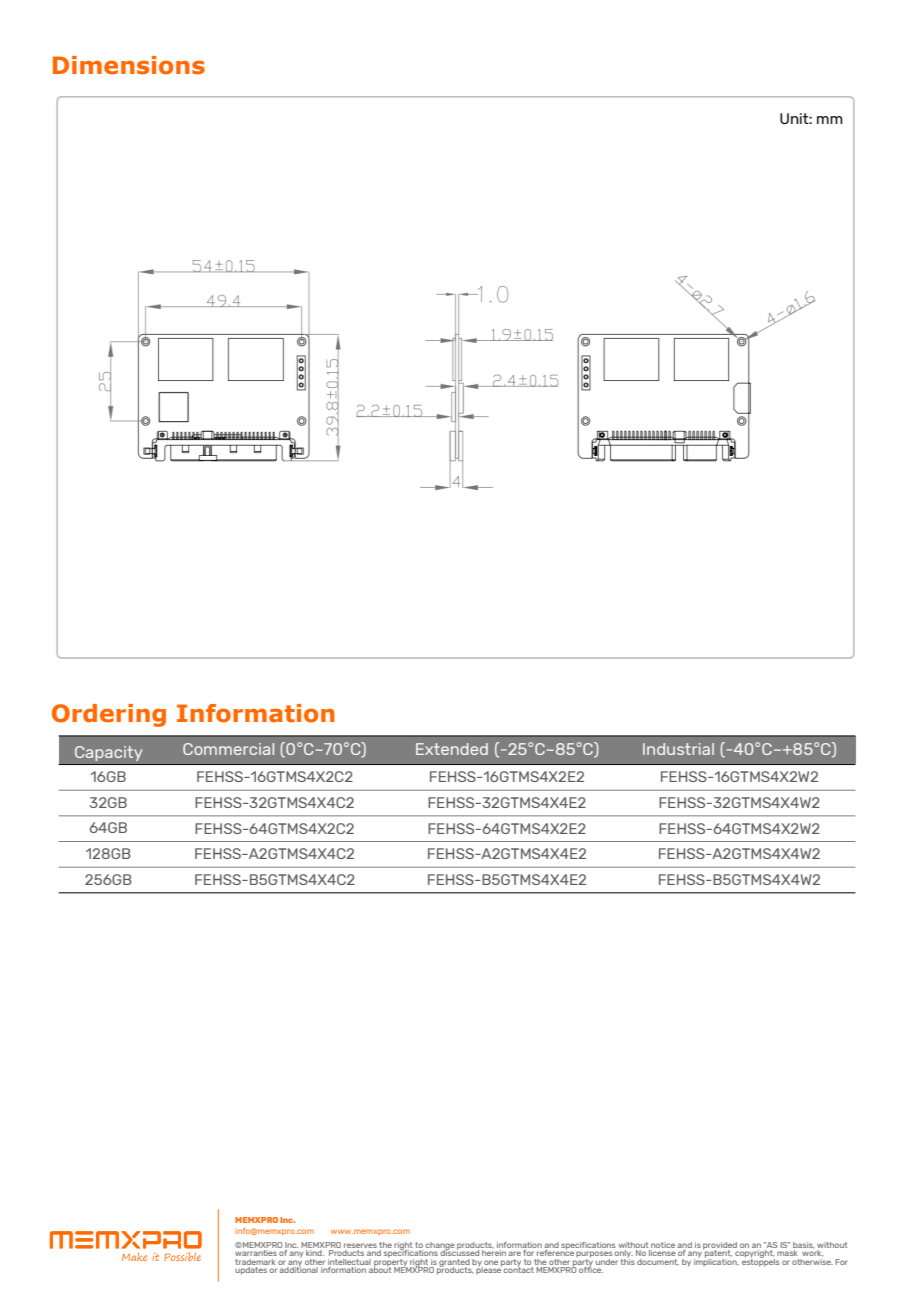 Image resolution: width=911 pixels, height=1316 pixels. I want to click on Extended, so click(452, 749).
